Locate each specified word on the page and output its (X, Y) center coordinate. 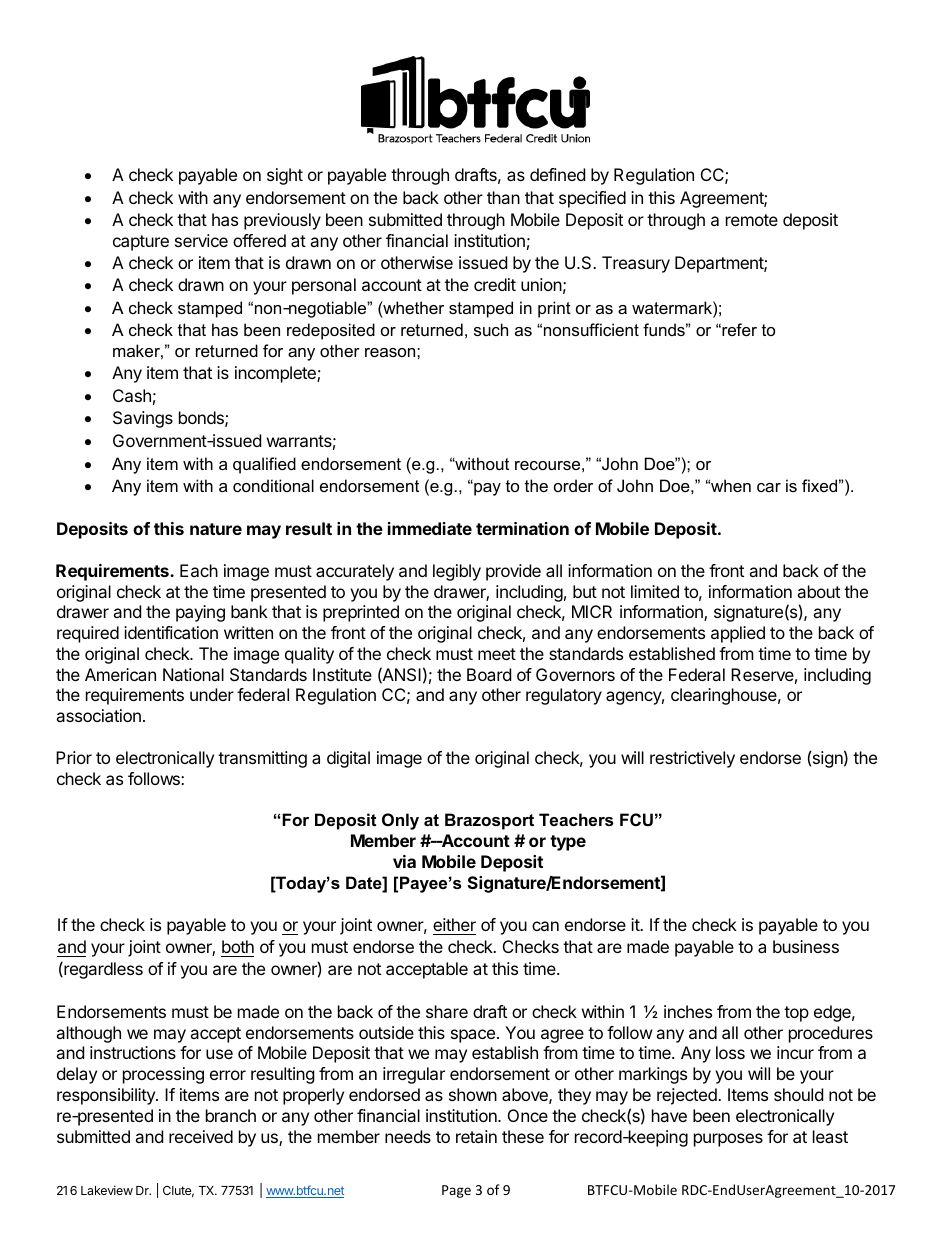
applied (738, 634)
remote (752, 220)
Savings (143, 419)
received (201, 1136)
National (193, 674)
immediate (430, 528)
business (806, 946)
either (454, 924)
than (503, 197)
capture (141, 243)
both (238, 946)
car (769, 487)
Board (489, 674)
